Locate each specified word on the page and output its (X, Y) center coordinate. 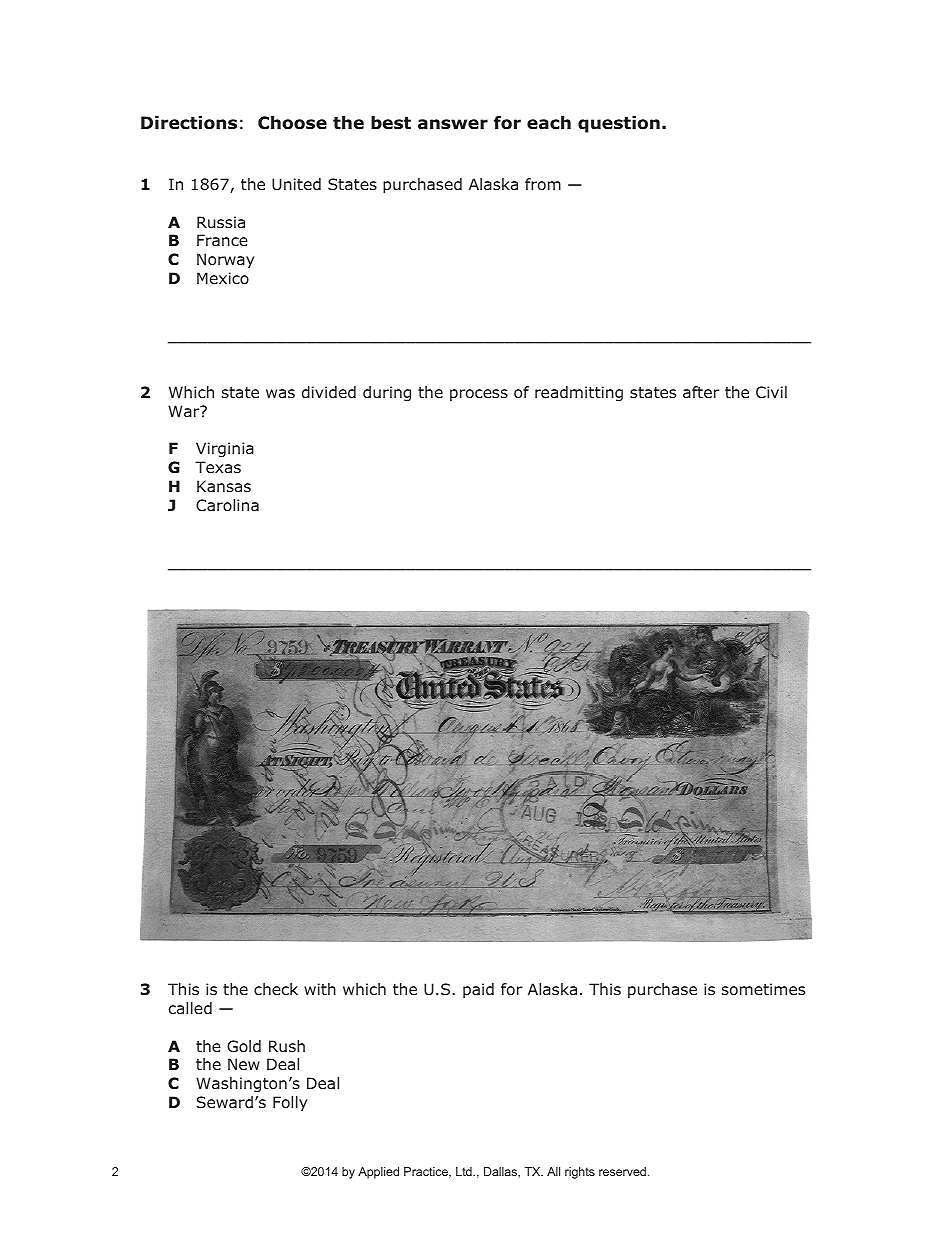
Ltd (465, 1171)
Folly (290, 1103)
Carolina (227, 505)
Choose (292, 123)
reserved (622, 1171)
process (479, 395)
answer (453, 124)
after (701, 392)
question (619, 124)
